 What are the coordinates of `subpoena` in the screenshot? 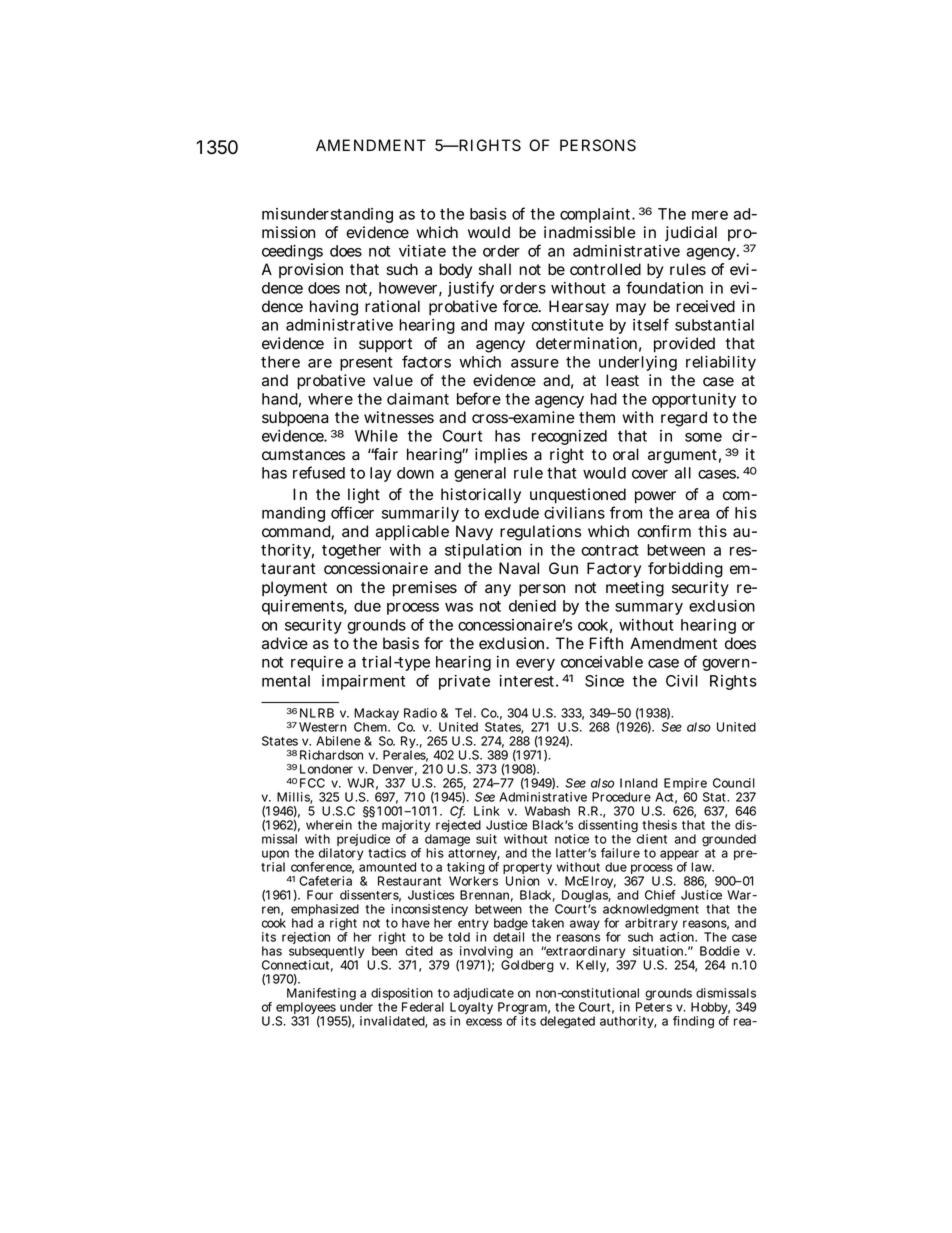 It's located at (295, 419).
